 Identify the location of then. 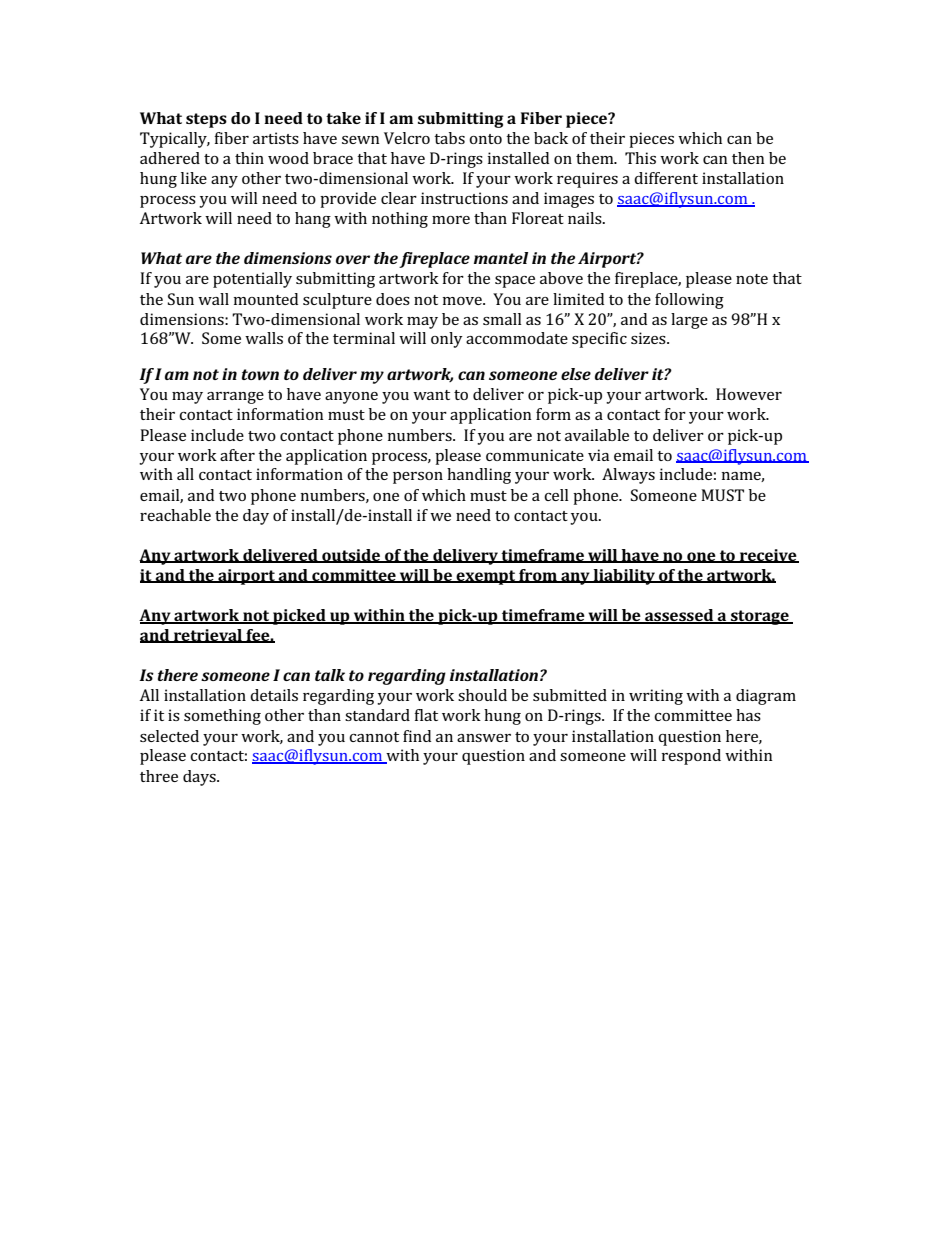
(748, 158).
